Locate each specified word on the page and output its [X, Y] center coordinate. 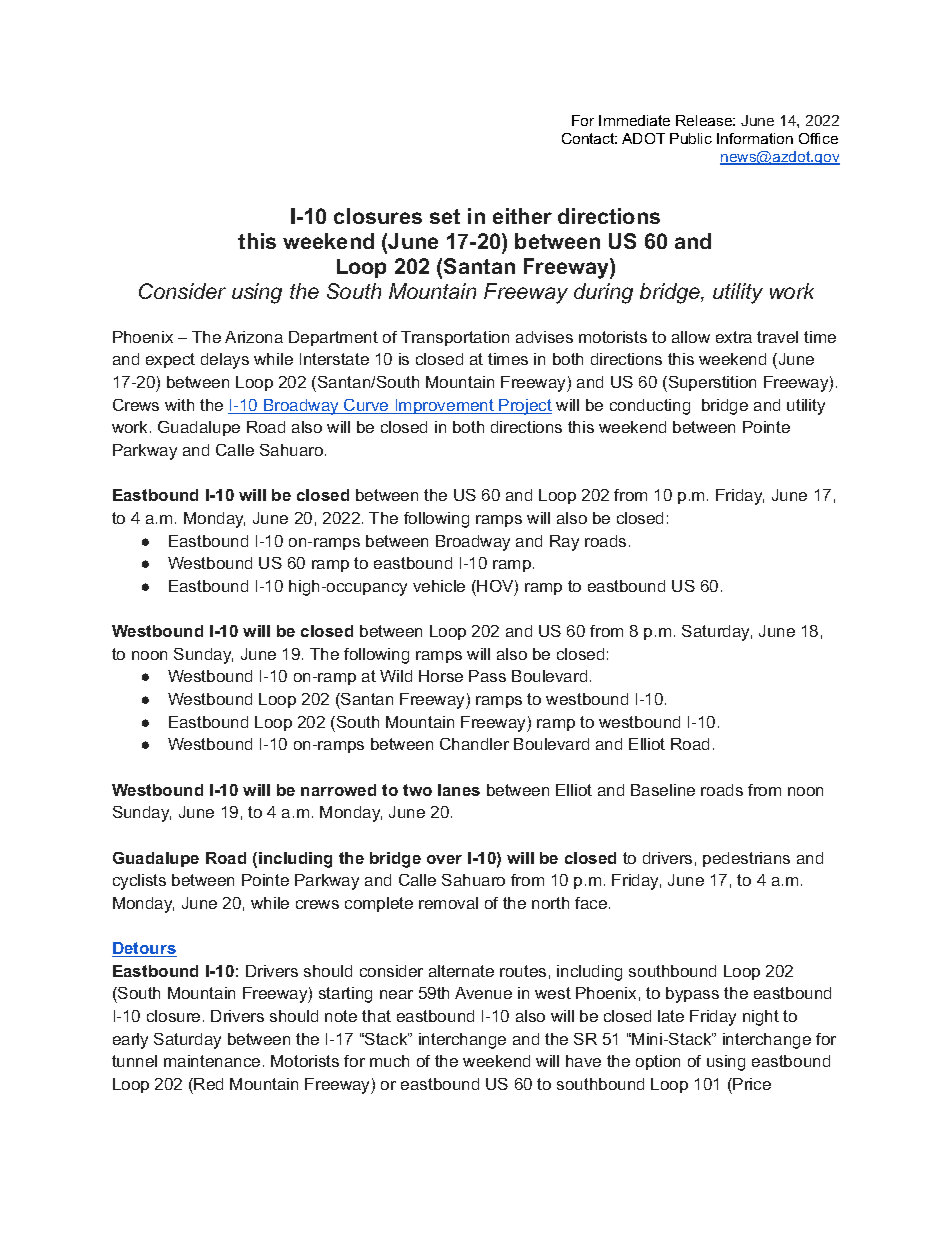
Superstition [711, 384]
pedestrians [746, 859]
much [389, 1061]
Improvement [444, 406]
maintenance [212, 1061]
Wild [396, 676]
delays [225, 361]
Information [755, 138]
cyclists [139, 882]
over [444, 859]
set [445, 216]
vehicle [439, 586]
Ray [564, 543]
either [522, 216]
